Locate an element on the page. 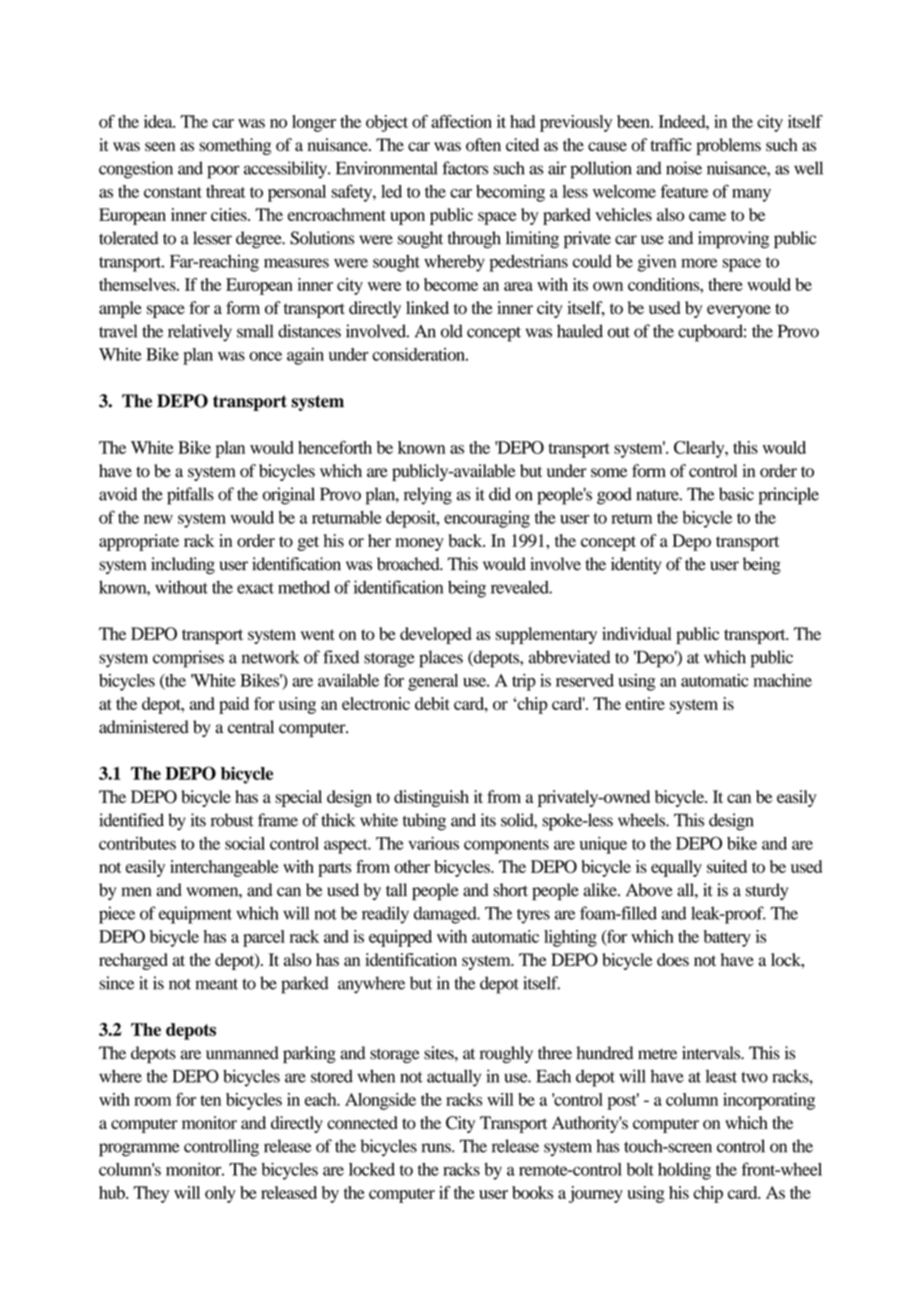 The width and height of the document is (924, 1307). runs is located at coordinates (437, 1148).
